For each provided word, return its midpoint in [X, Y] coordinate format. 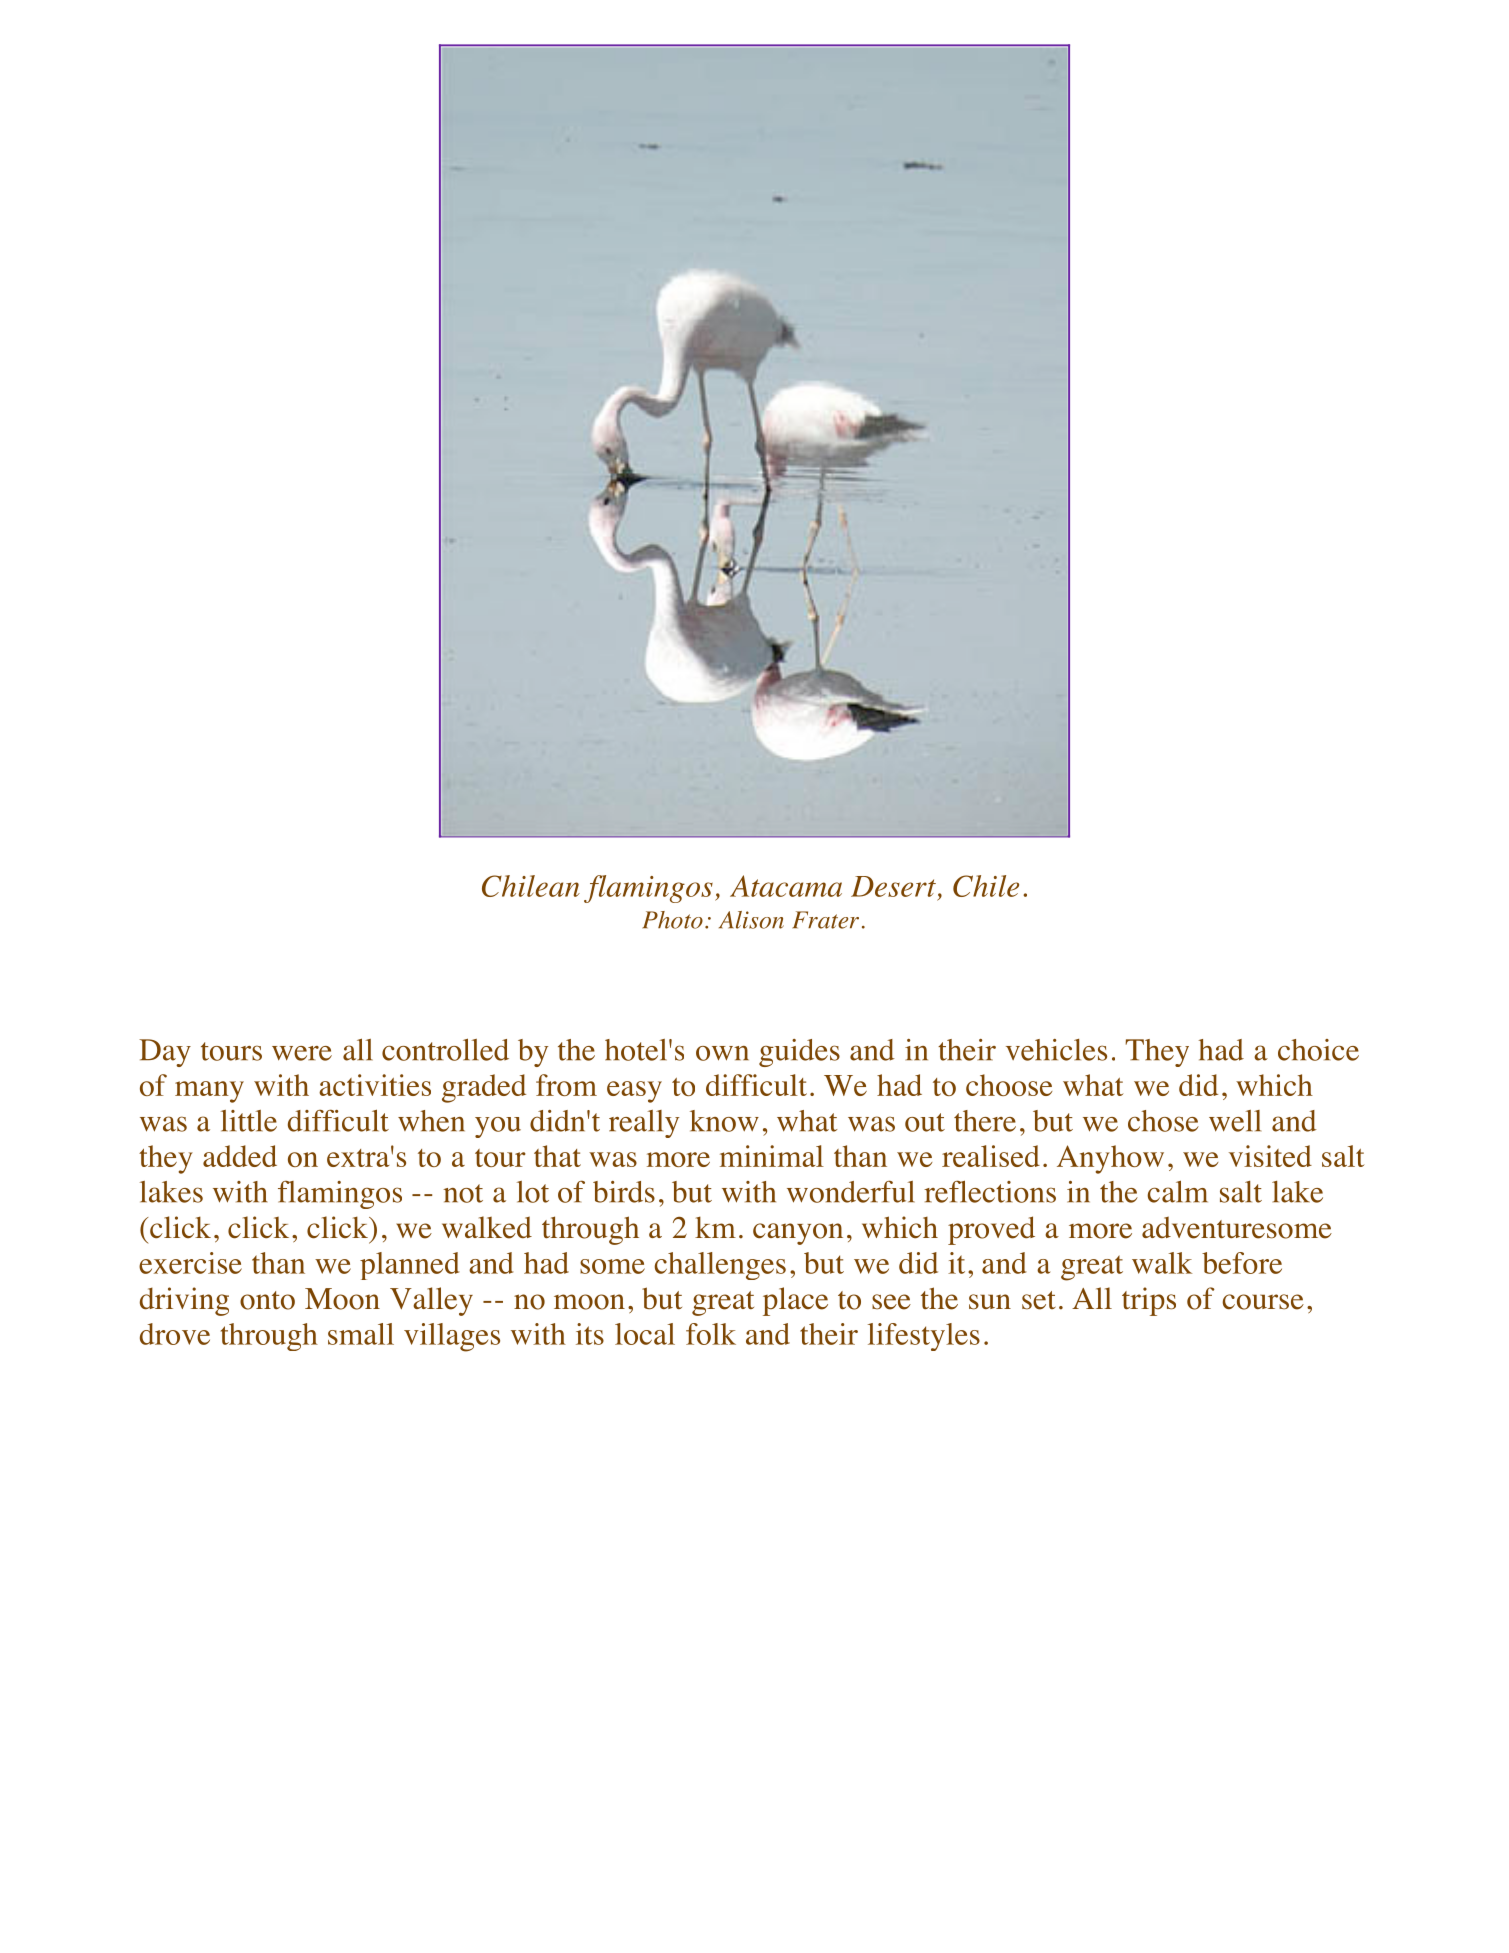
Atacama [786, 886]
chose [1163, 1121]
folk [711, 1334]
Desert [893, 886]
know [724, 1121]
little [249, 1121]
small [361, 1334]
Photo [673, 920]
